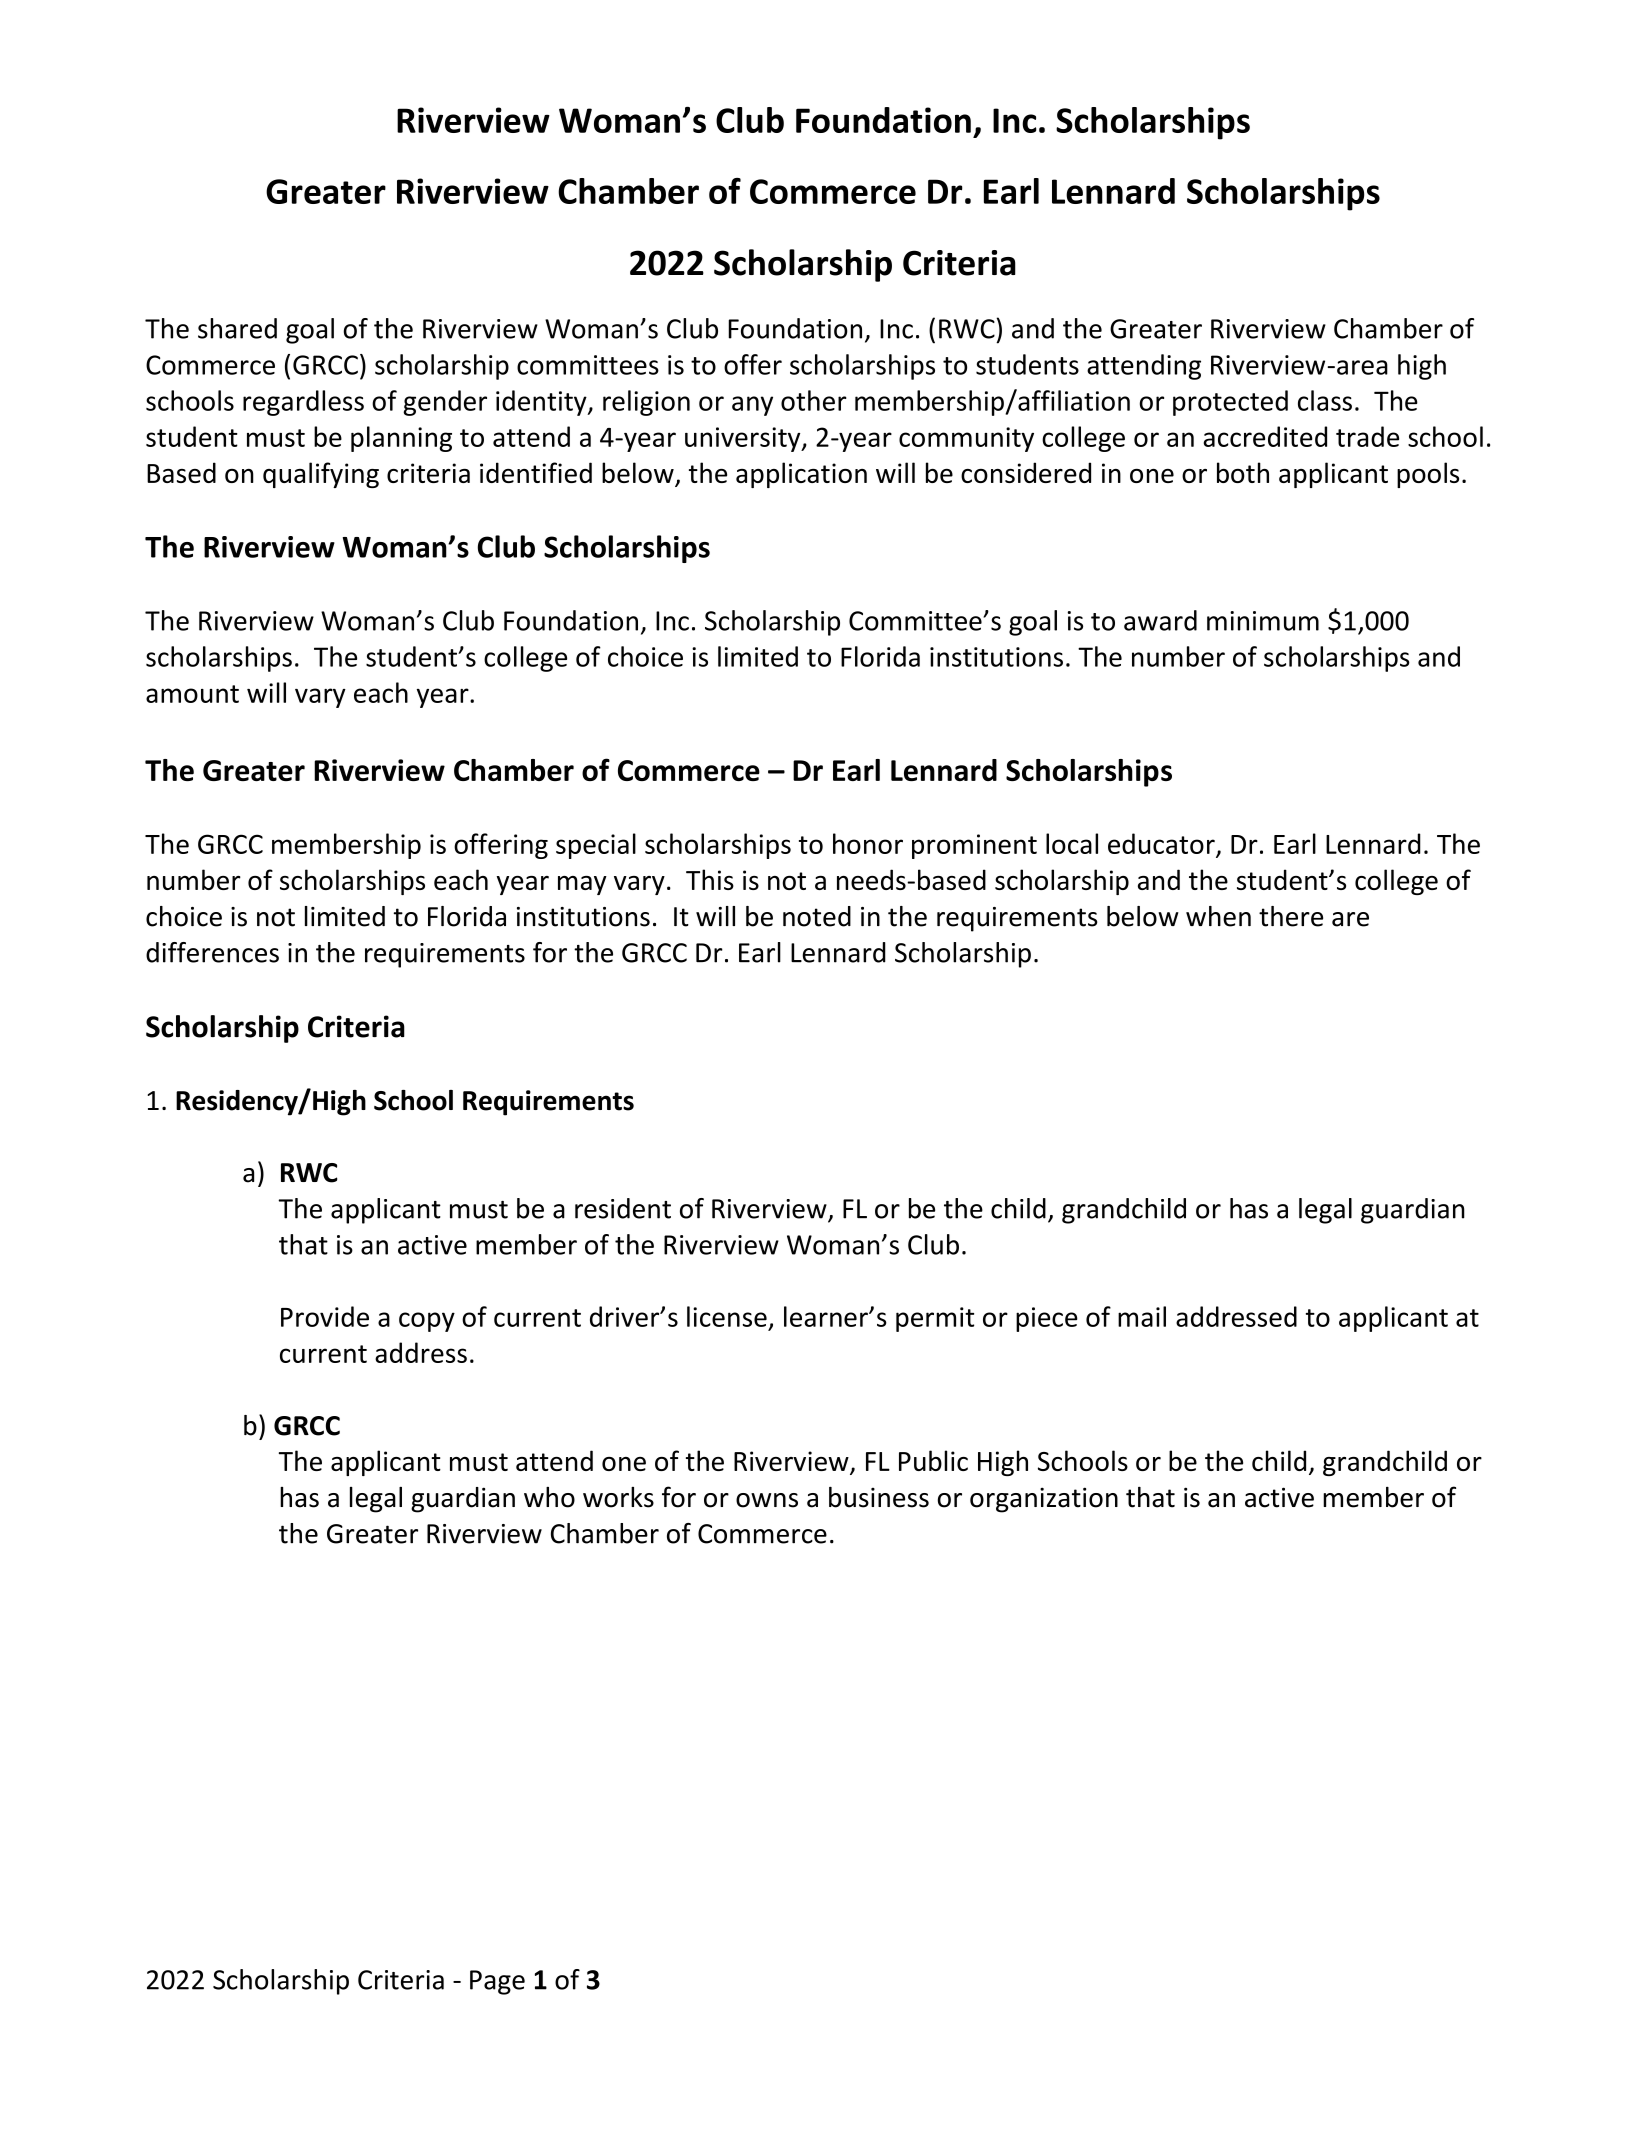 The width and height of the screenshot is (1646, 2130). What do you see at coordinates (817, 916) in the screenshot?
I see `noted` at bounding box center [817, 916].
